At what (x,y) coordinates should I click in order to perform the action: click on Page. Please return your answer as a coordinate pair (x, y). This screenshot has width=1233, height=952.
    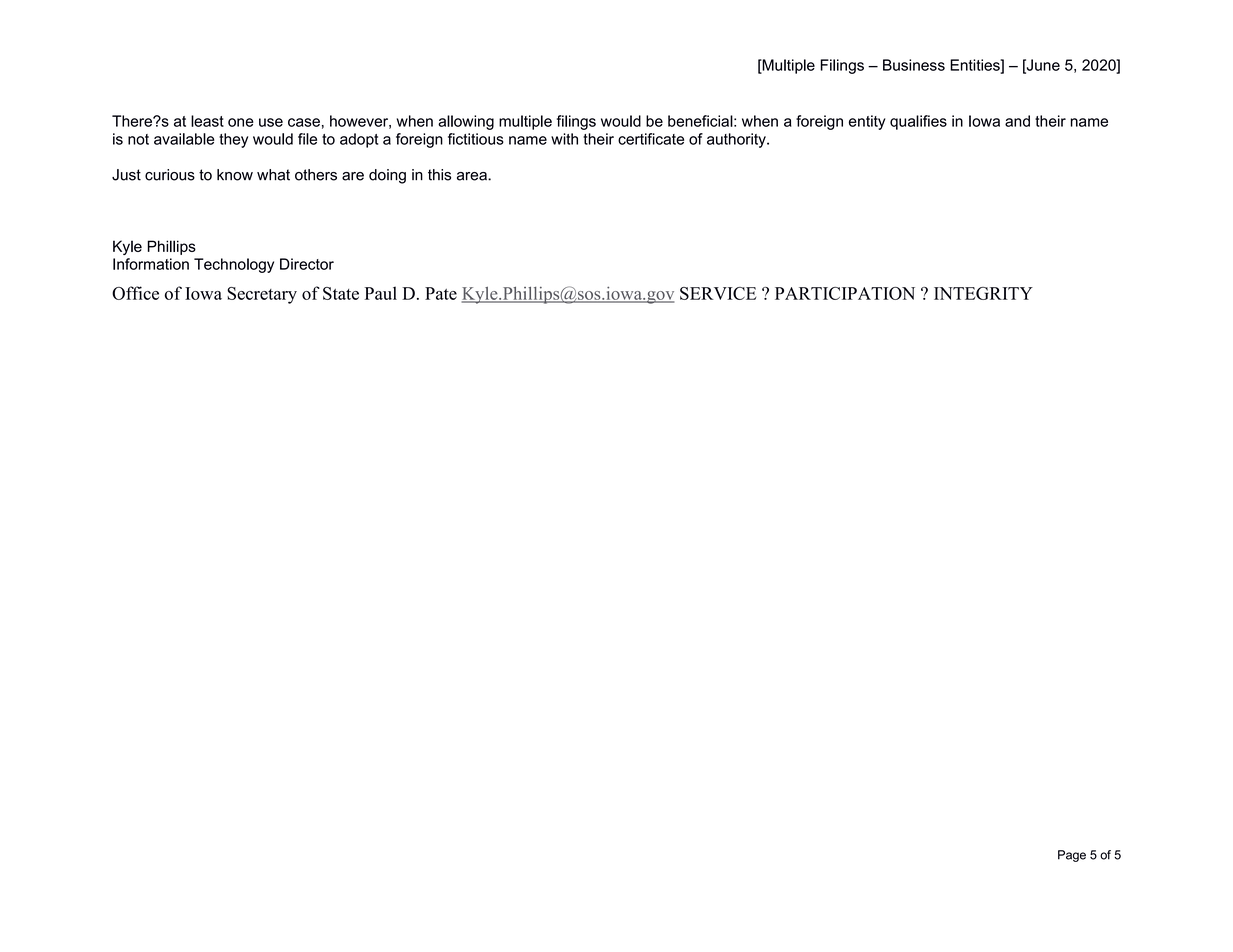
    Looking at the image, I should click on (1072, 856).
